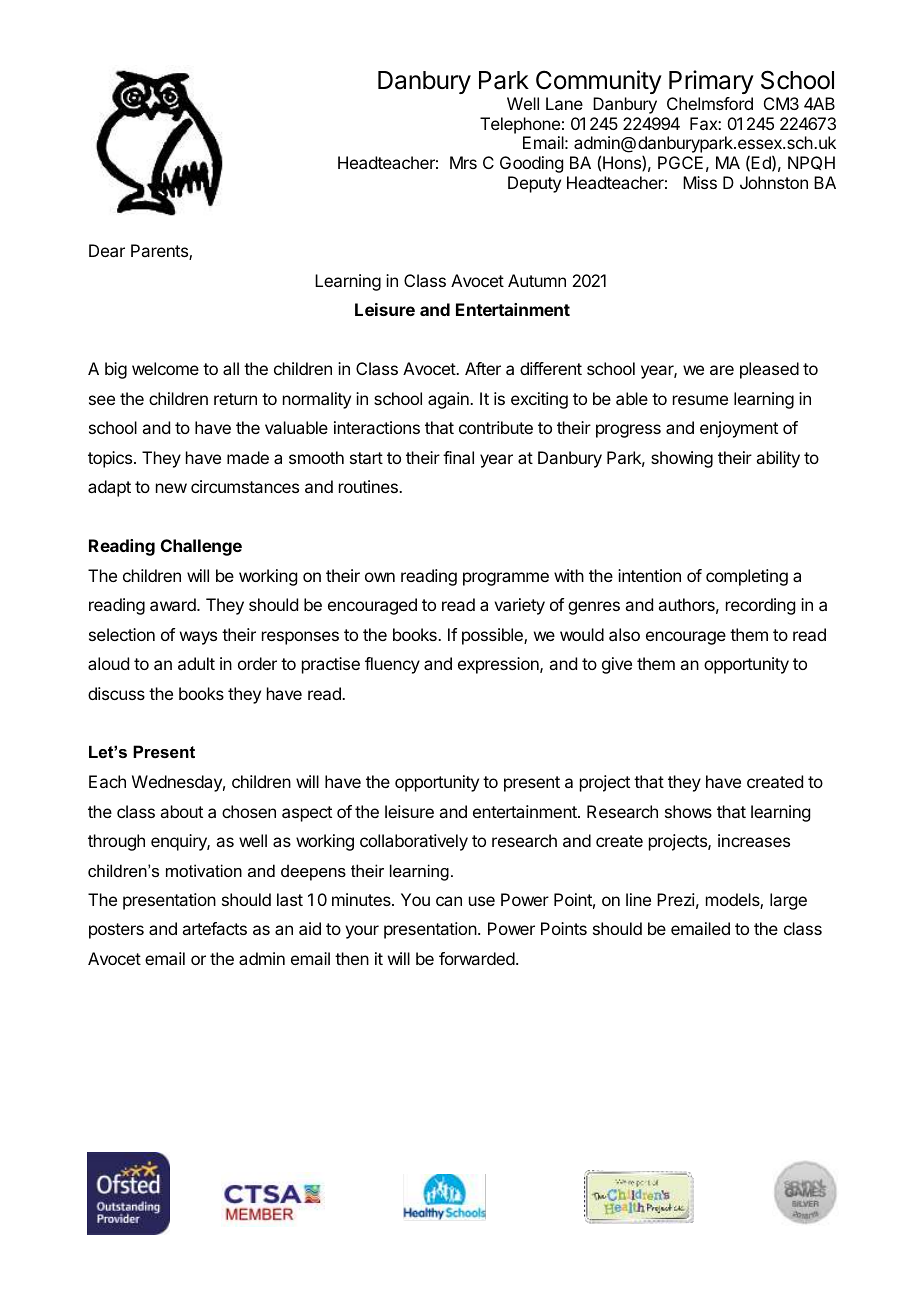 This screenshot has width=924, height=1308. What do you see at coordinates (710, 103) in the screenshot?
I see `Chelmsford` at bounding box center [710, 103].
